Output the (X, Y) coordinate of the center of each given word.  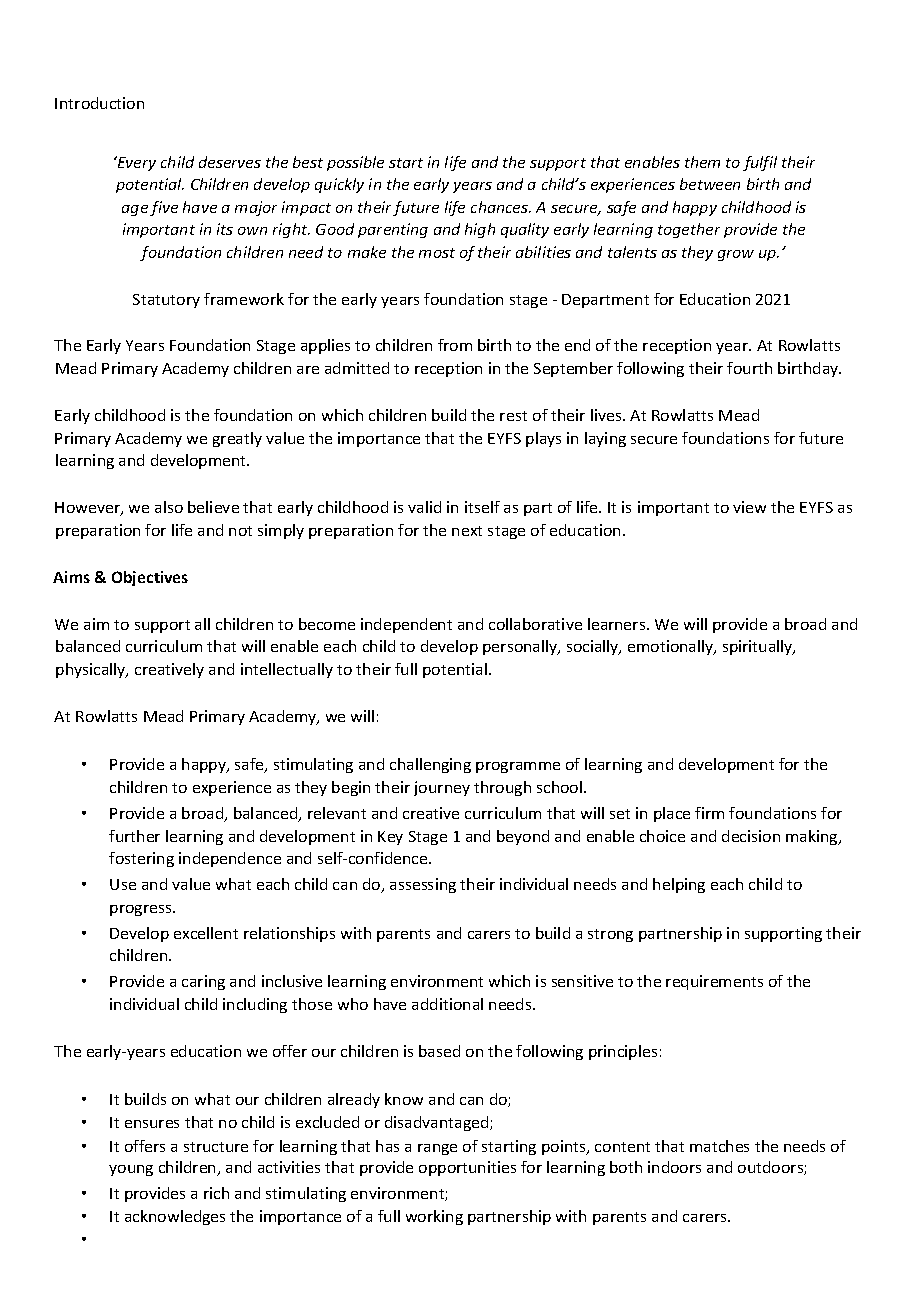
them (702, 162)
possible (355, 163)
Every (135, 163)
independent (406, 625)
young (131, 1170)
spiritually (759, 647)
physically (92, 670)
